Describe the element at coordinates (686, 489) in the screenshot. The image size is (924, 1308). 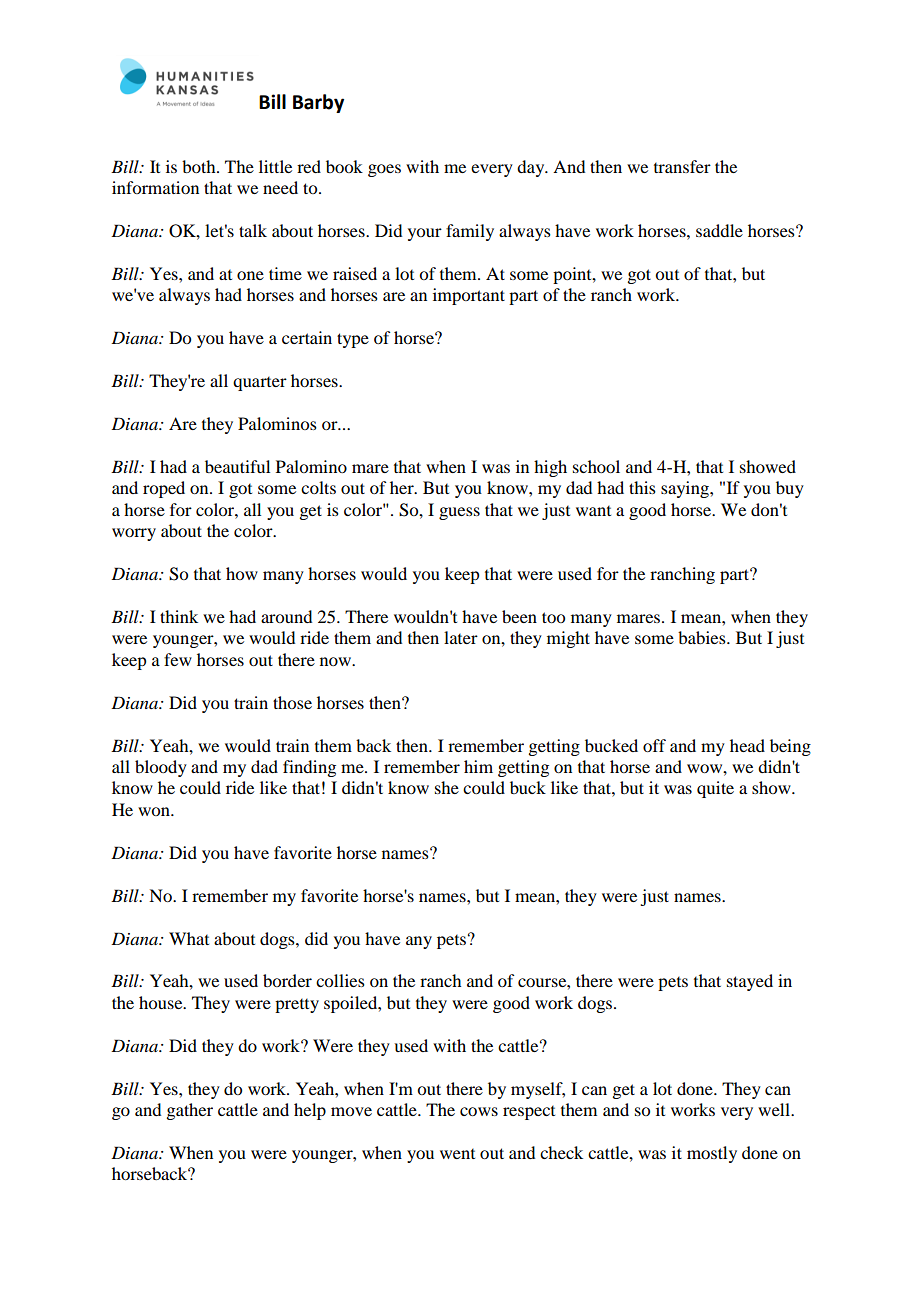
I see `saying` at that location.
